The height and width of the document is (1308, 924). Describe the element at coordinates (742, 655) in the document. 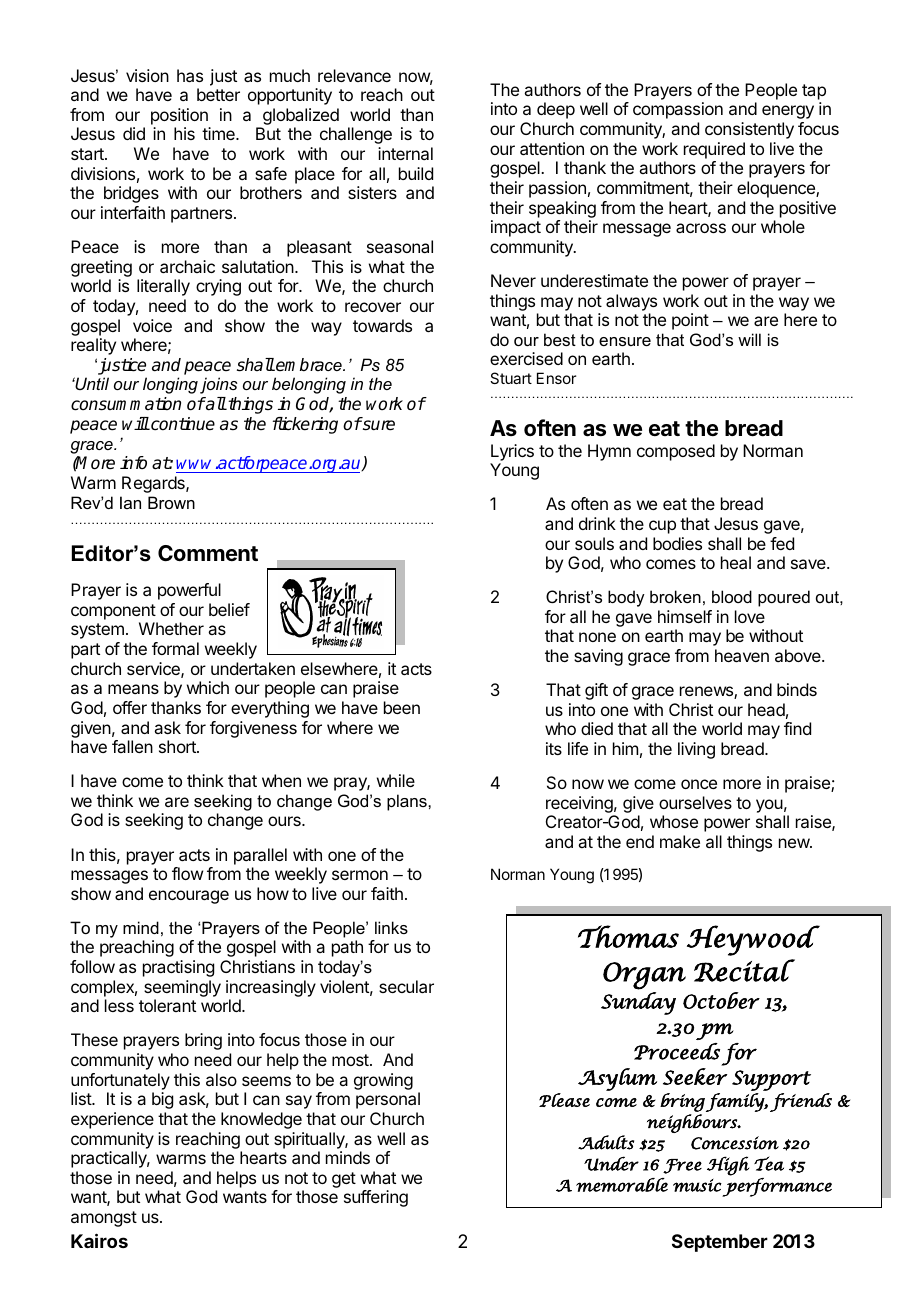

I see `heaven` at that location.
